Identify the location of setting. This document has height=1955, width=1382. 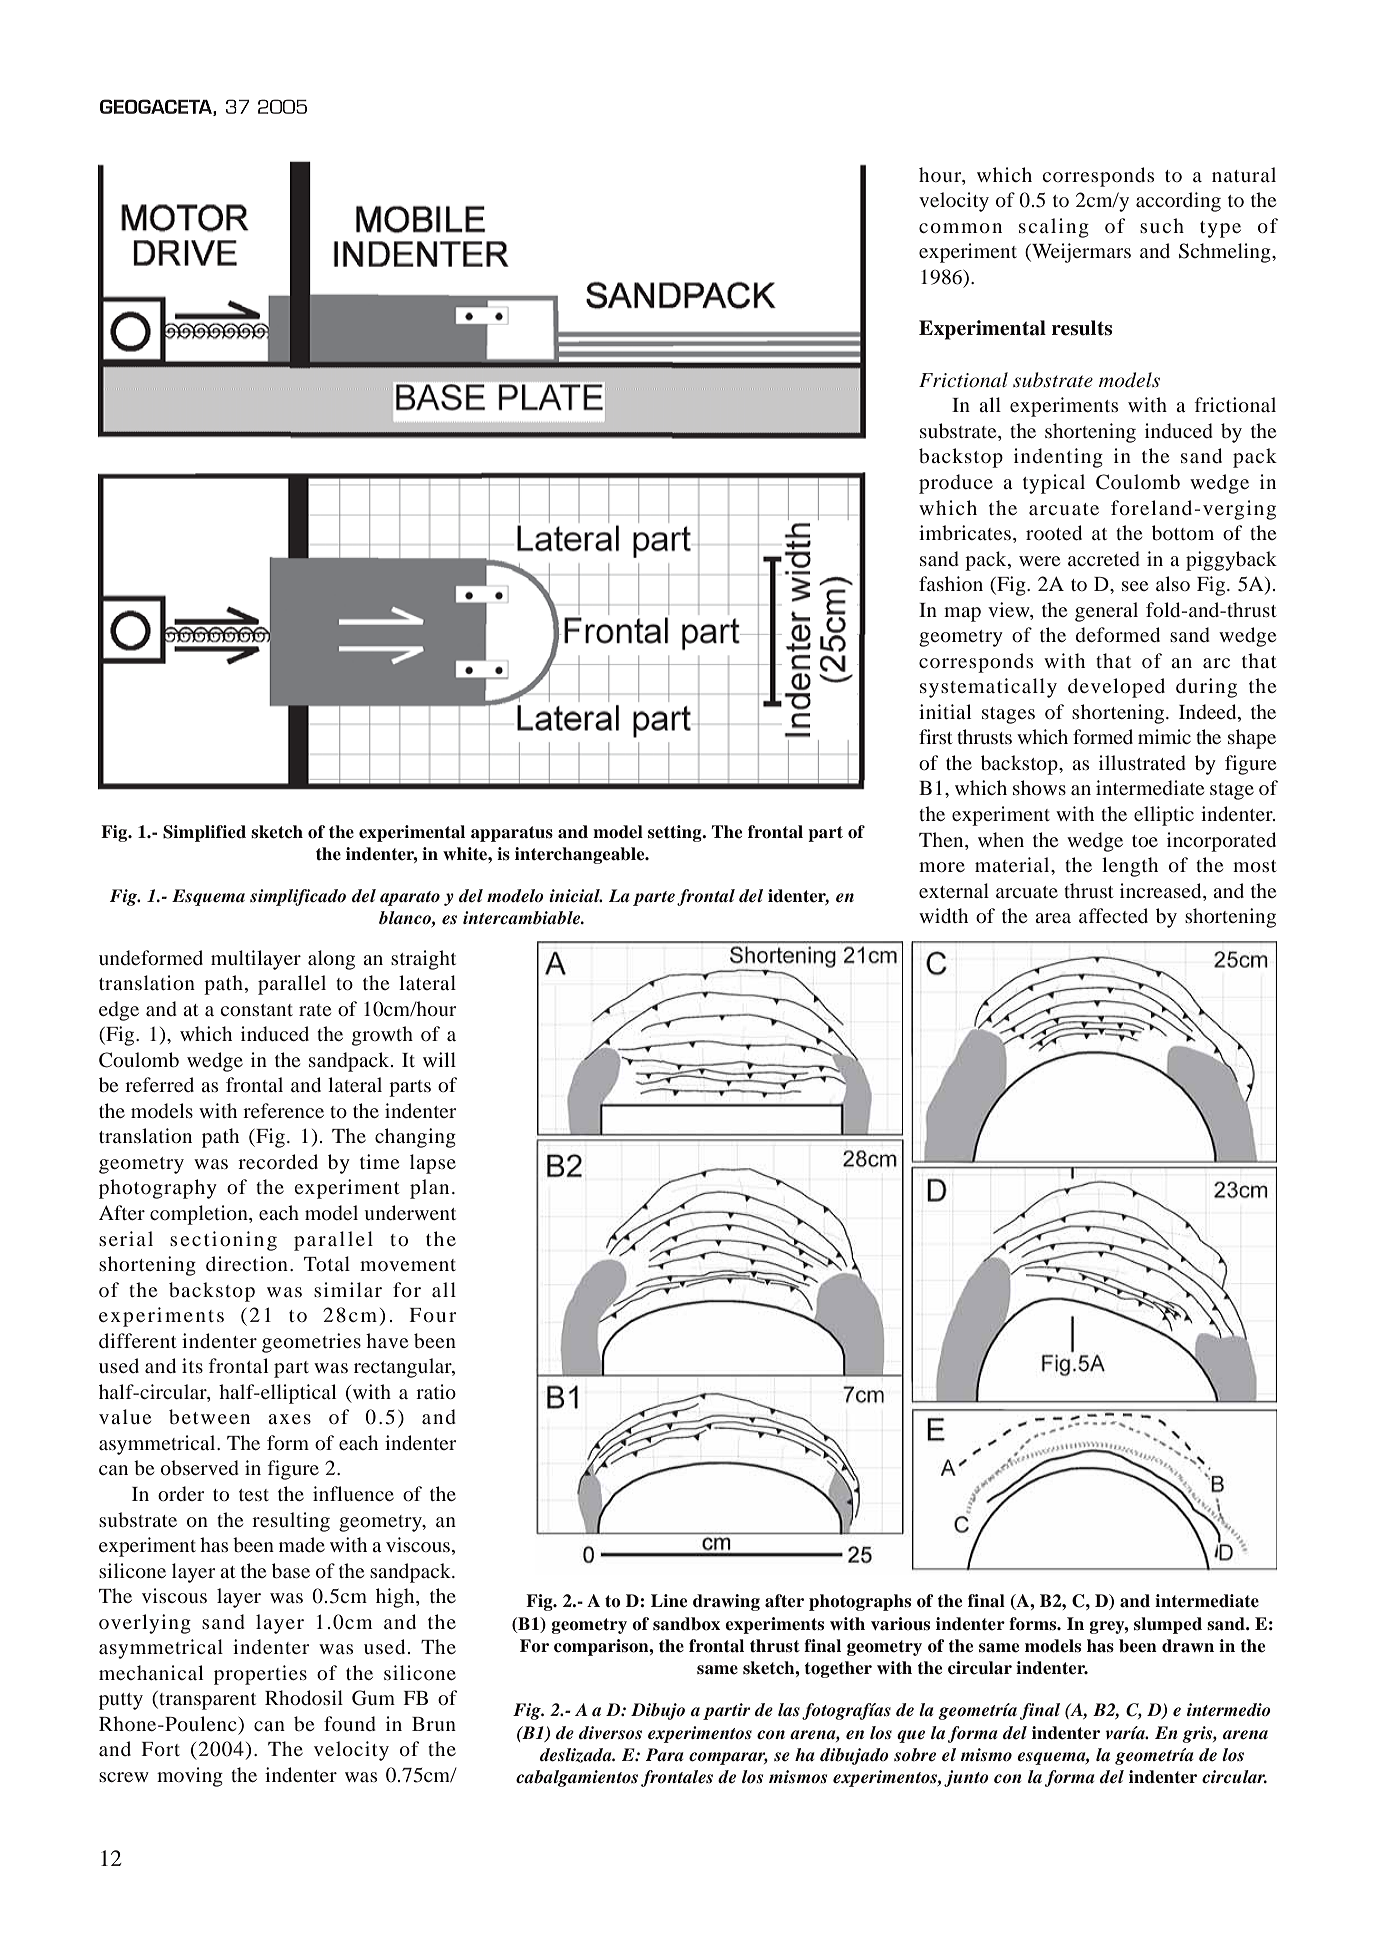
(676, 833).
